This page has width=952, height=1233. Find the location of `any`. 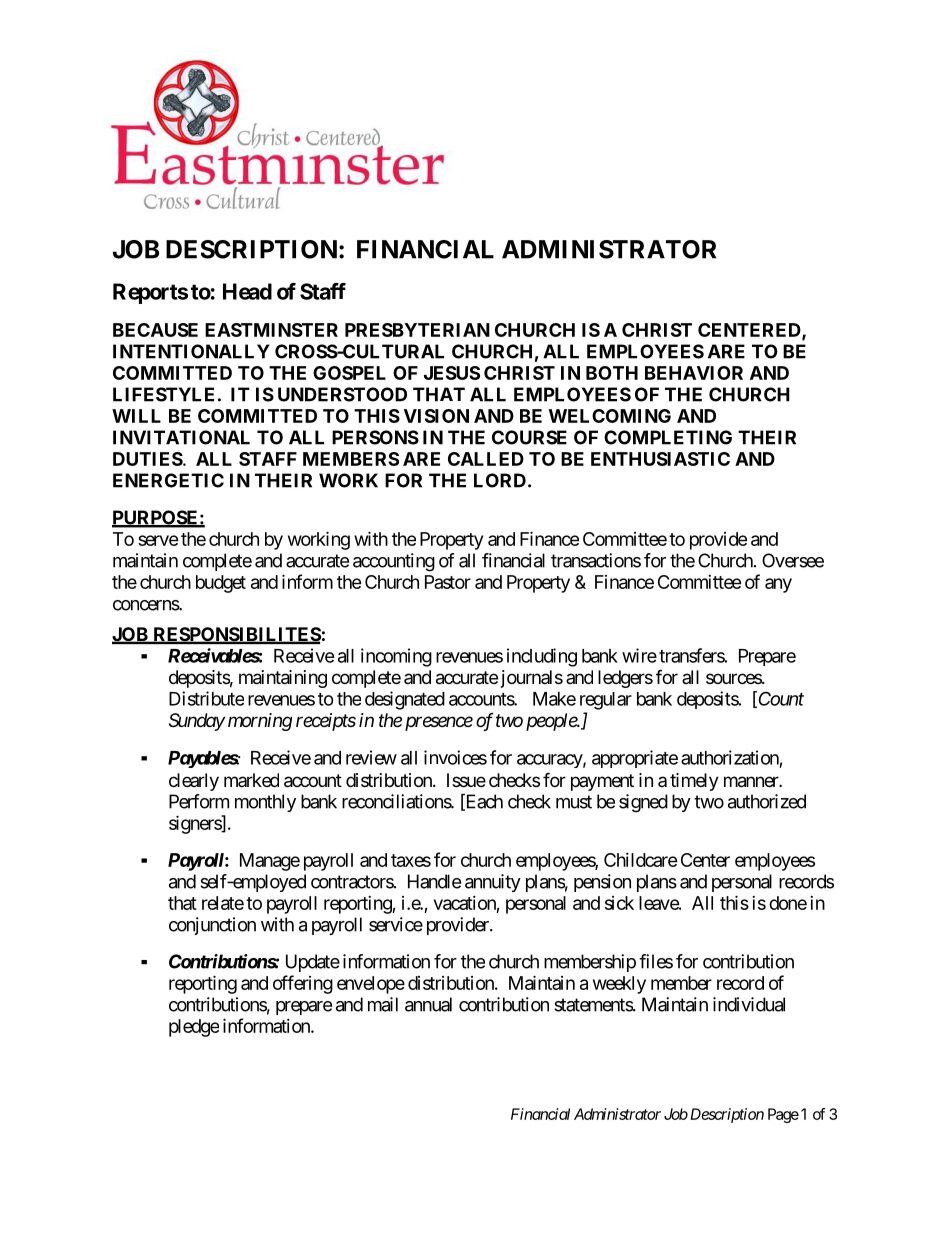

any is located at coordinates (778, 585).
